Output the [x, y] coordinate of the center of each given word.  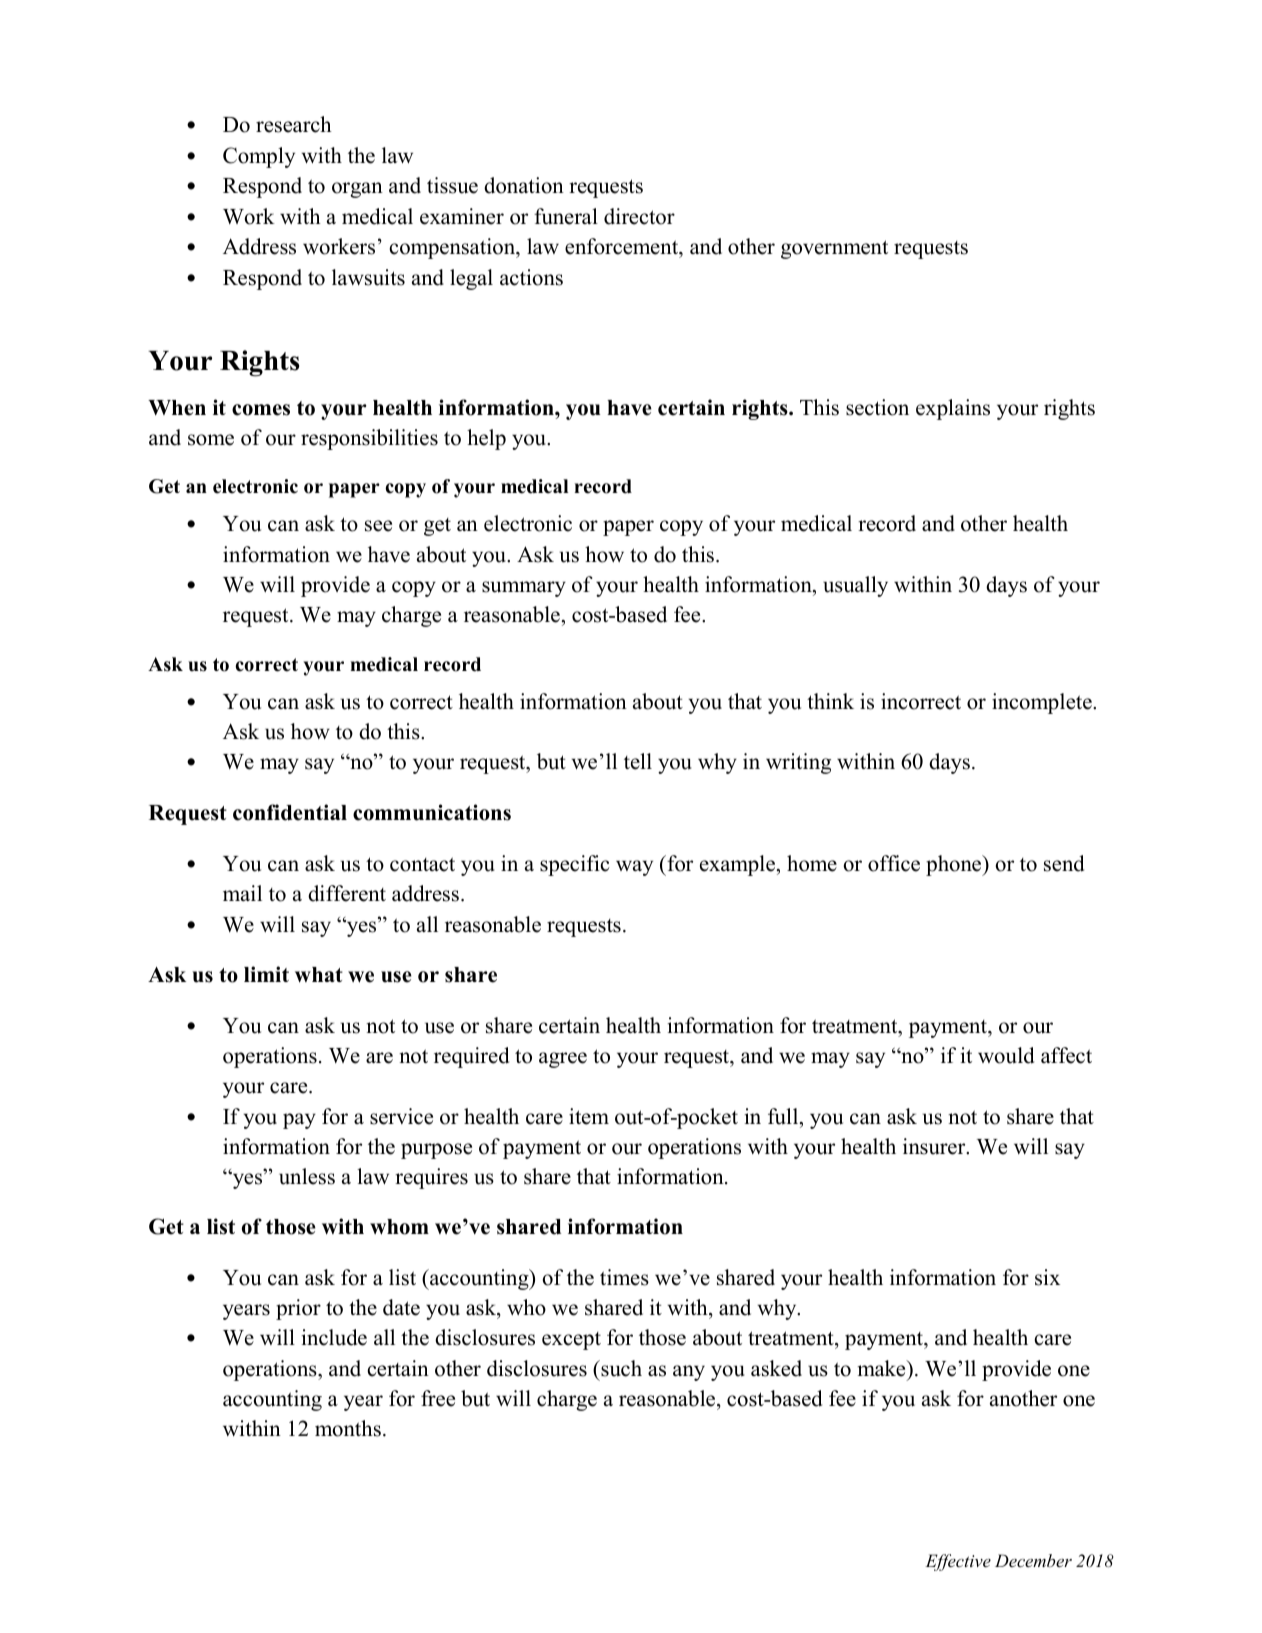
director [639, 216]
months [348, 1428]
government [834, 249]
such [620, 1368]
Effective [958, 1562]
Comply [259, 157]
